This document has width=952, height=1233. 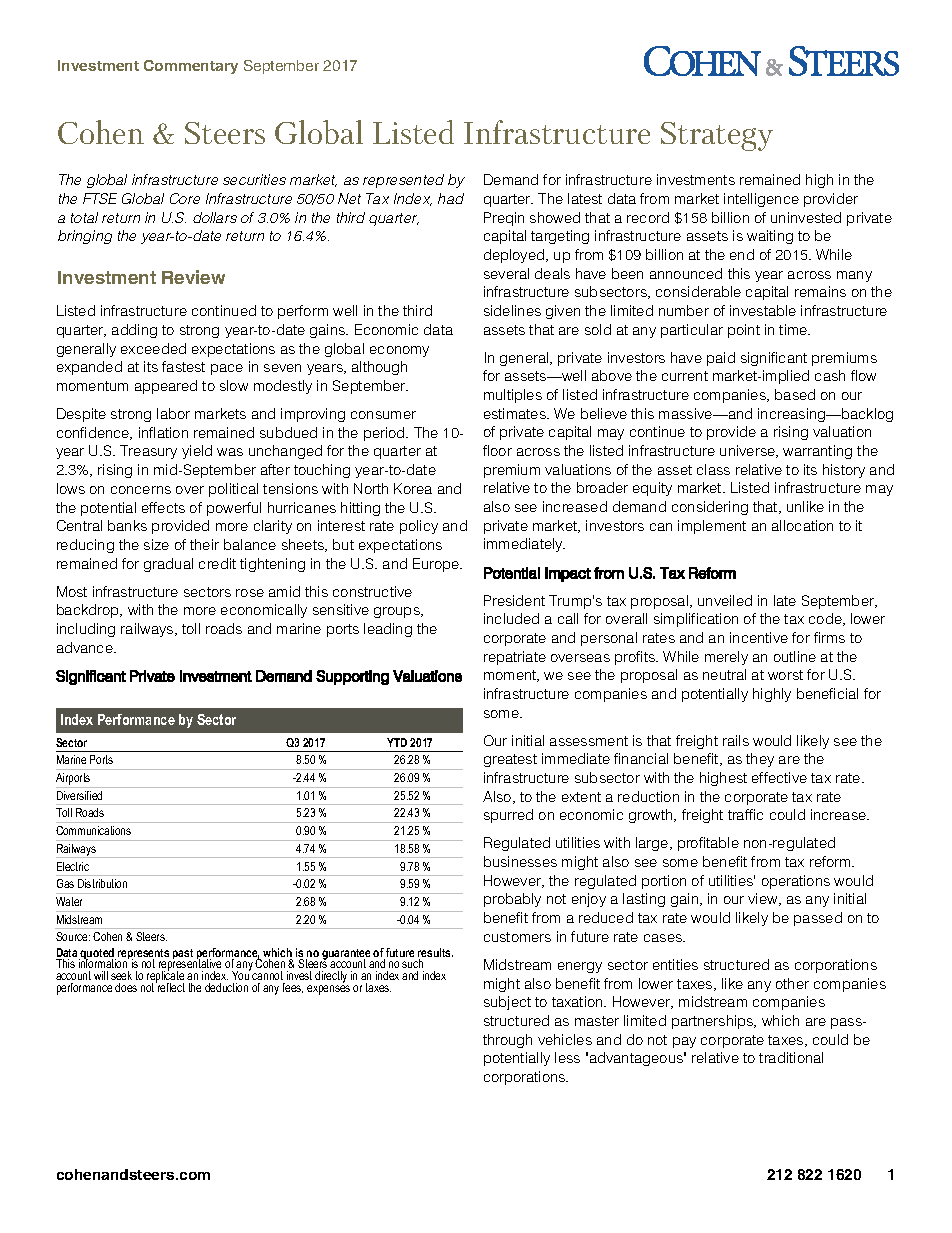 What do you see at coordinates (507, 1003) in the document?
I see `subject` at bounding box center [507, 1003].
